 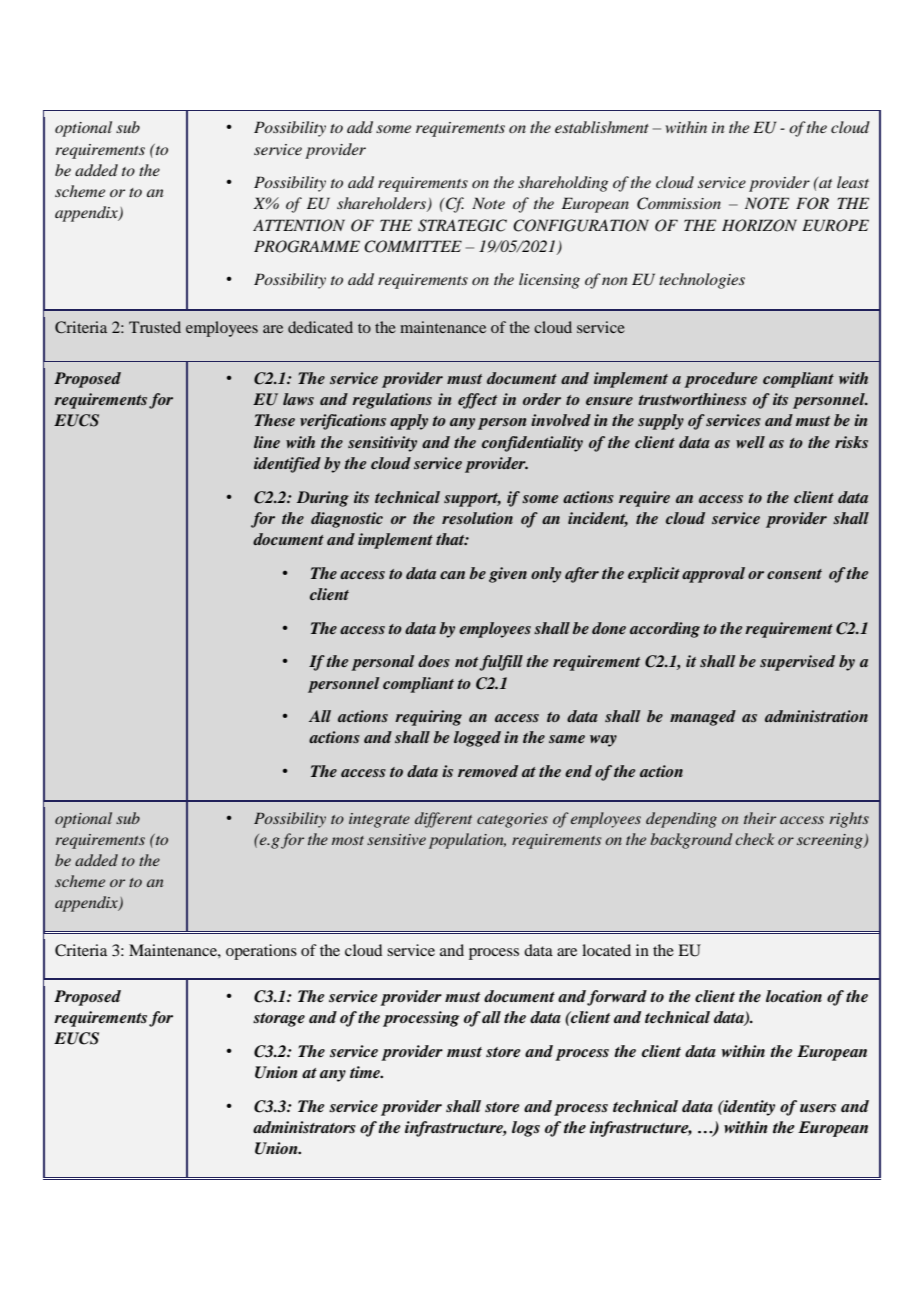 I want to click on well, so click(x=750, y=442).
